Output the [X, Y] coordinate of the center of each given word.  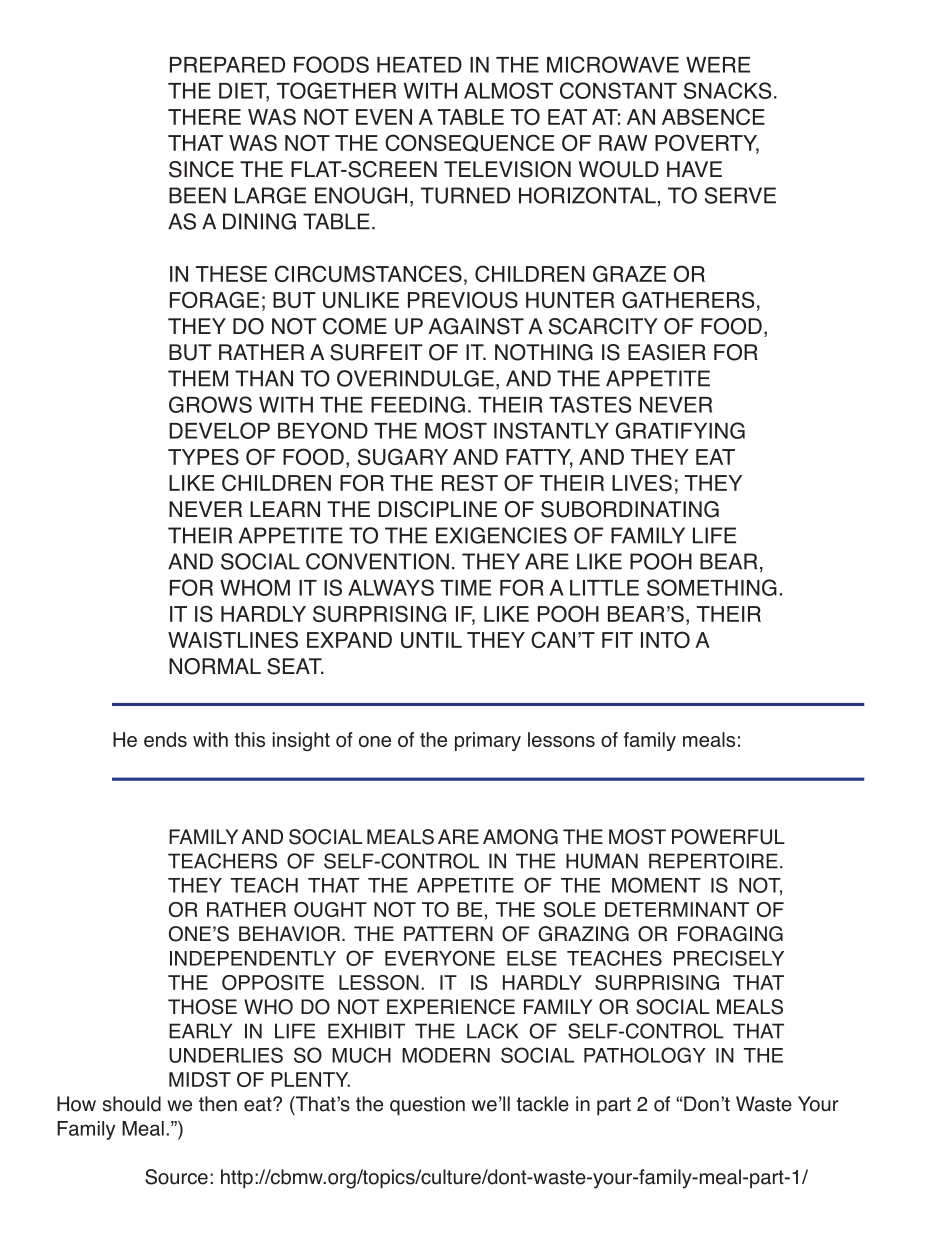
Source [176, 1177]
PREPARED [227, 65]
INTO [665, 639]
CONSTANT [618, 90]
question [427, 1106]
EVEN [384, 117]
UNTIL [431, 640]
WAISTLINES [233, 639]
